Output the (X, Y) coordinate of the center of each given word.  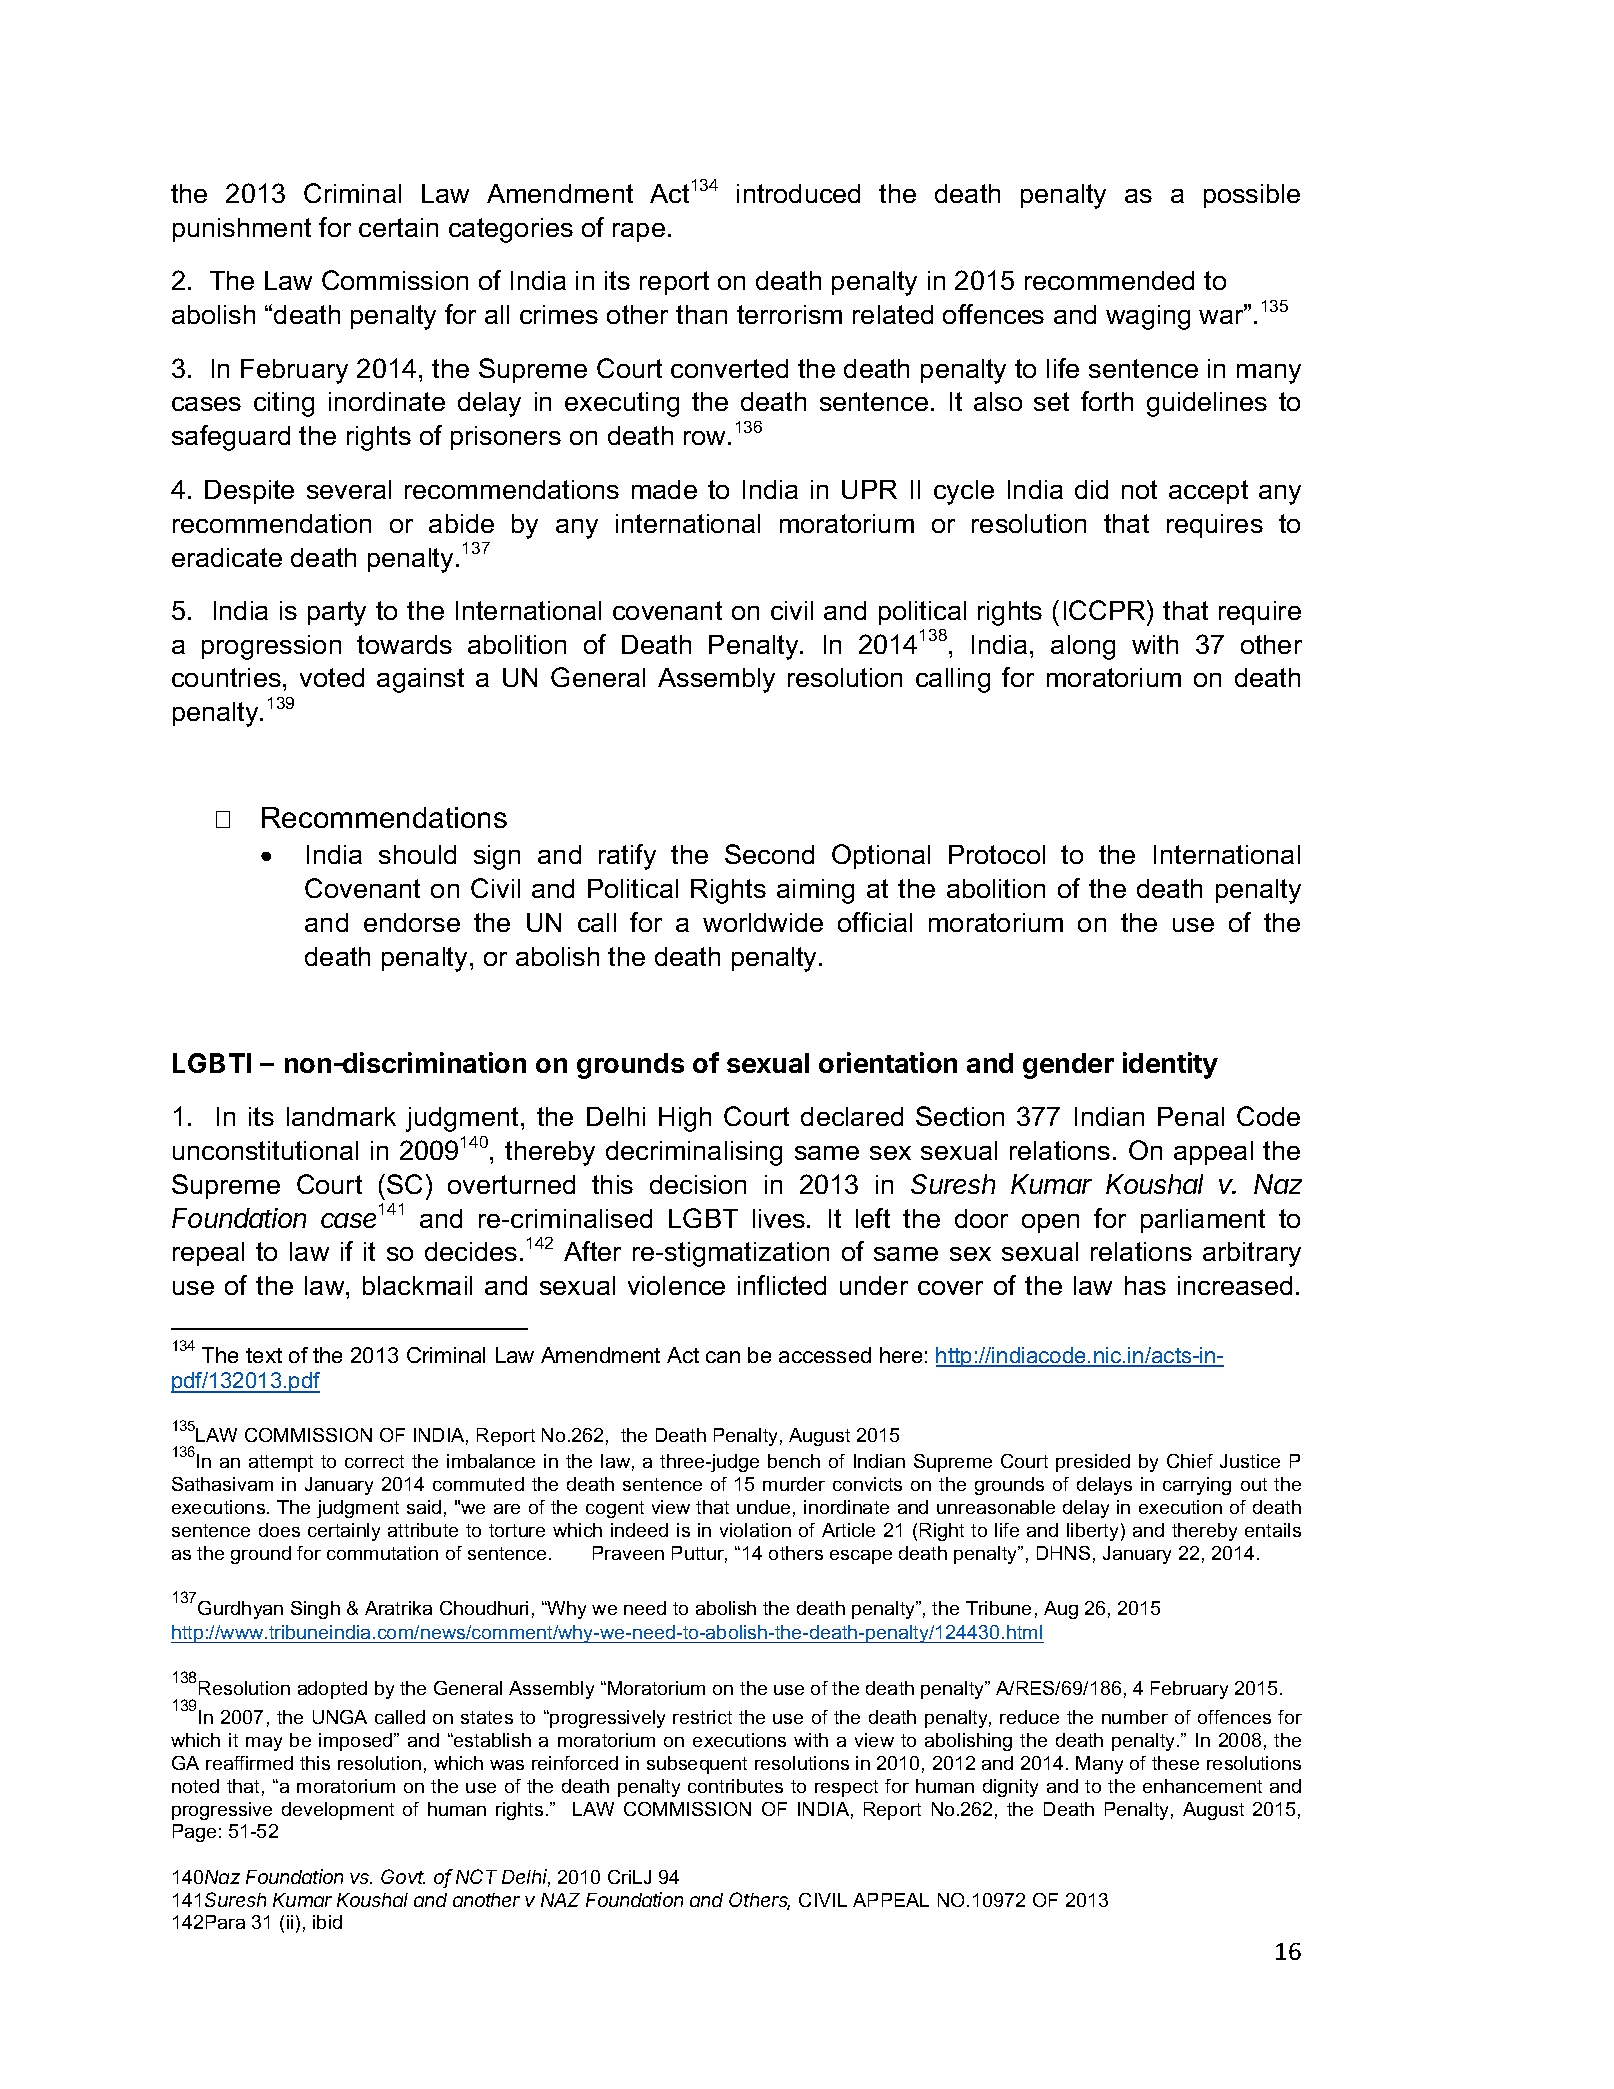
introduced (798, 193)
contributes (735, 1786)
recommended (1109, 280)
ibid (327, 1922)
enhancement (1202, 1786)
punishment (242, 230)
